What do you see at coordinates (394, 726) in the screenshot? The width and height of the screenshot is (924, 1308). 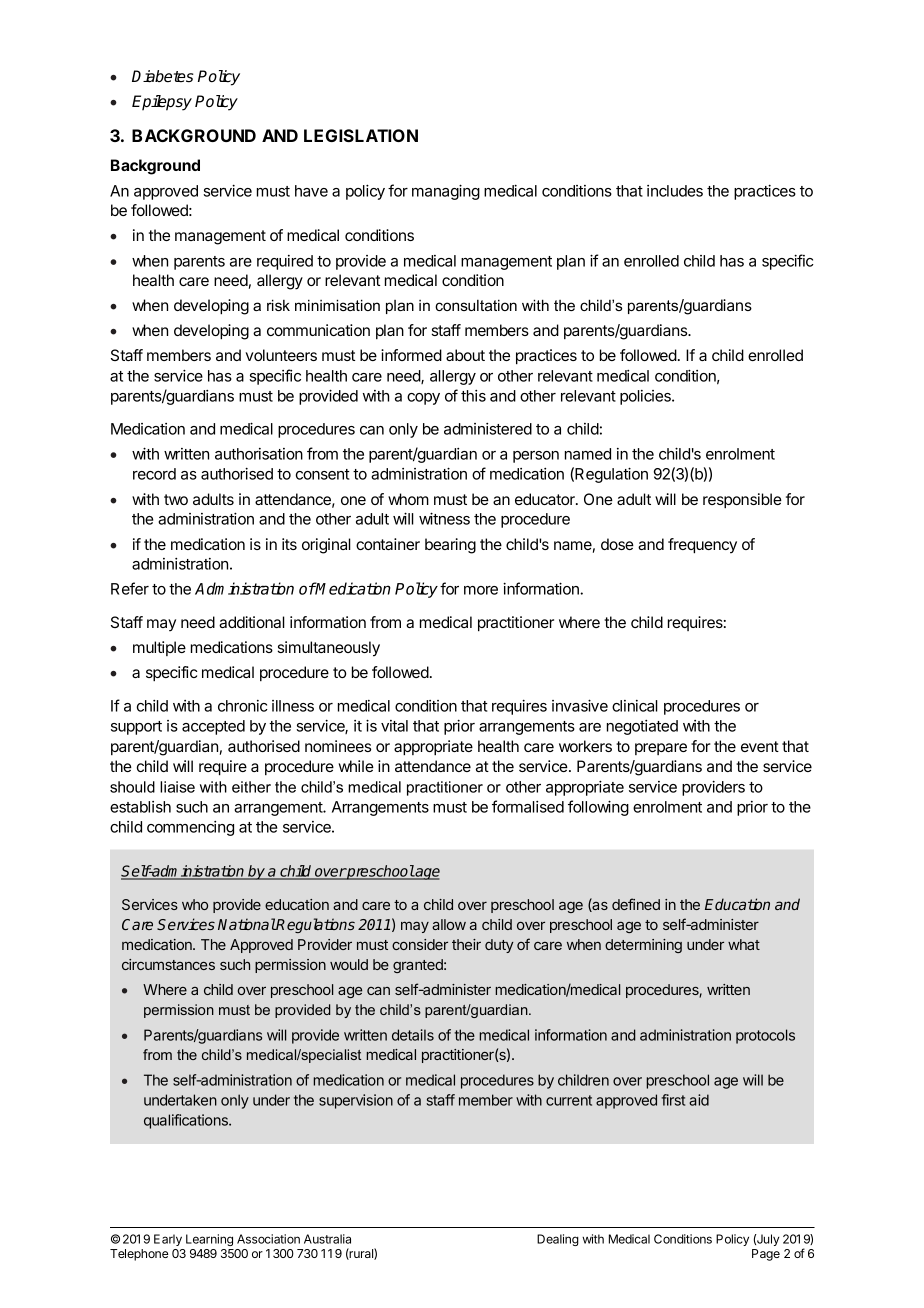 I see `vital` at bounding box center [394, 726].
